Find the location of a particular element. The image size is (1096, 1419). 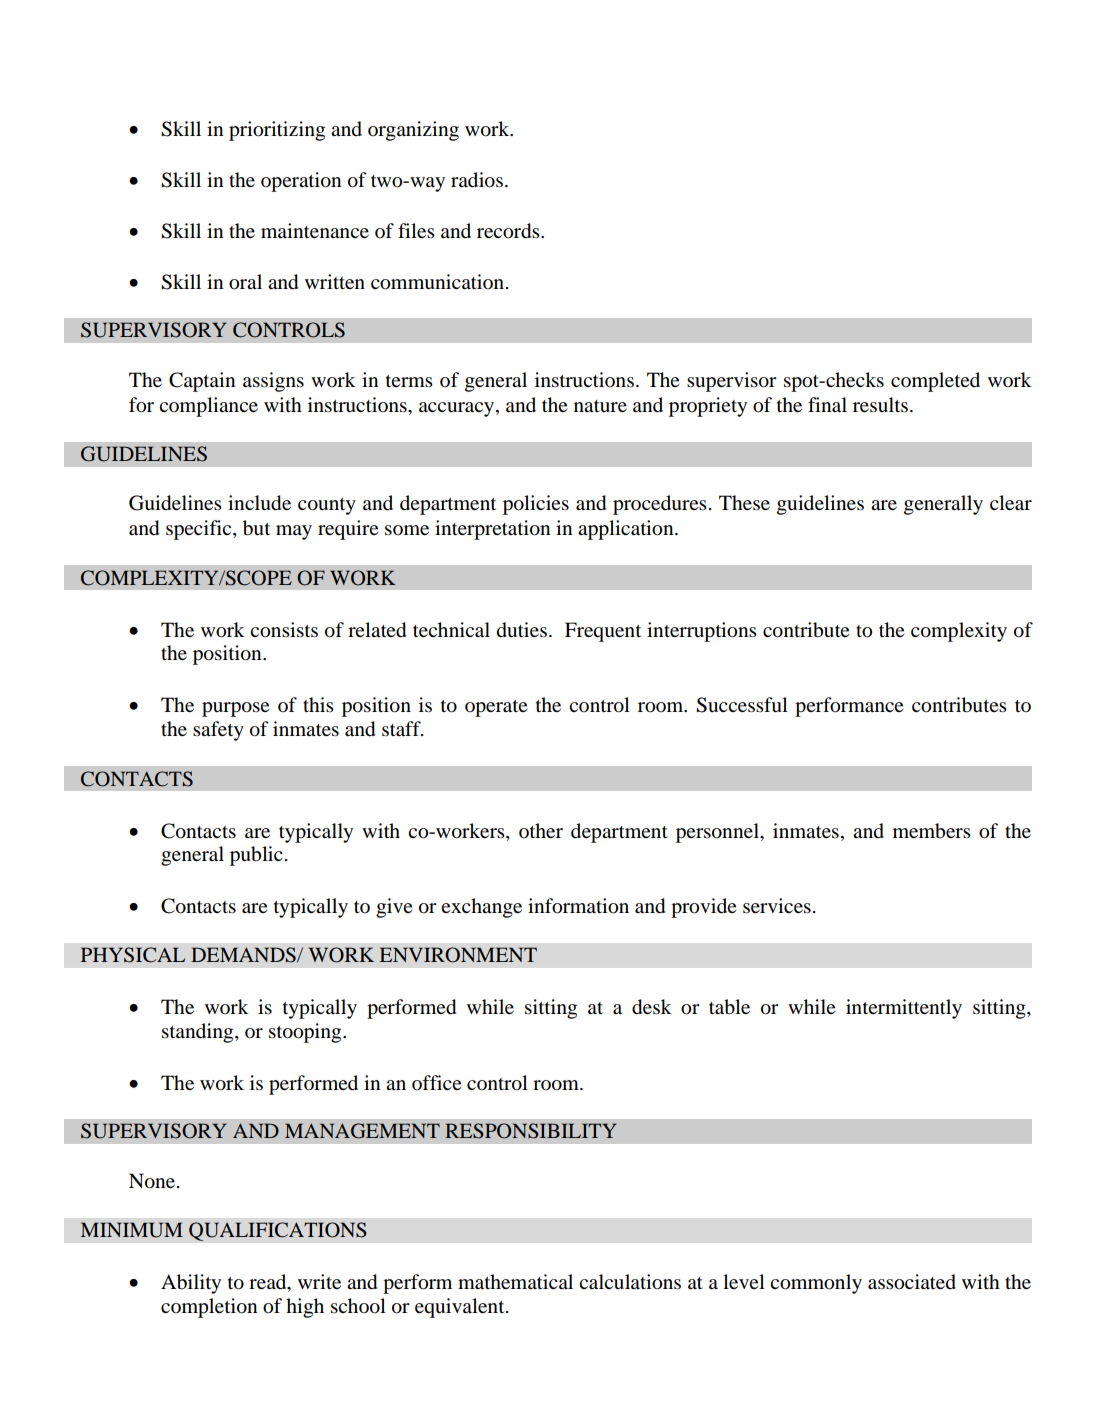

completed is located at coordinates (935, 382).
